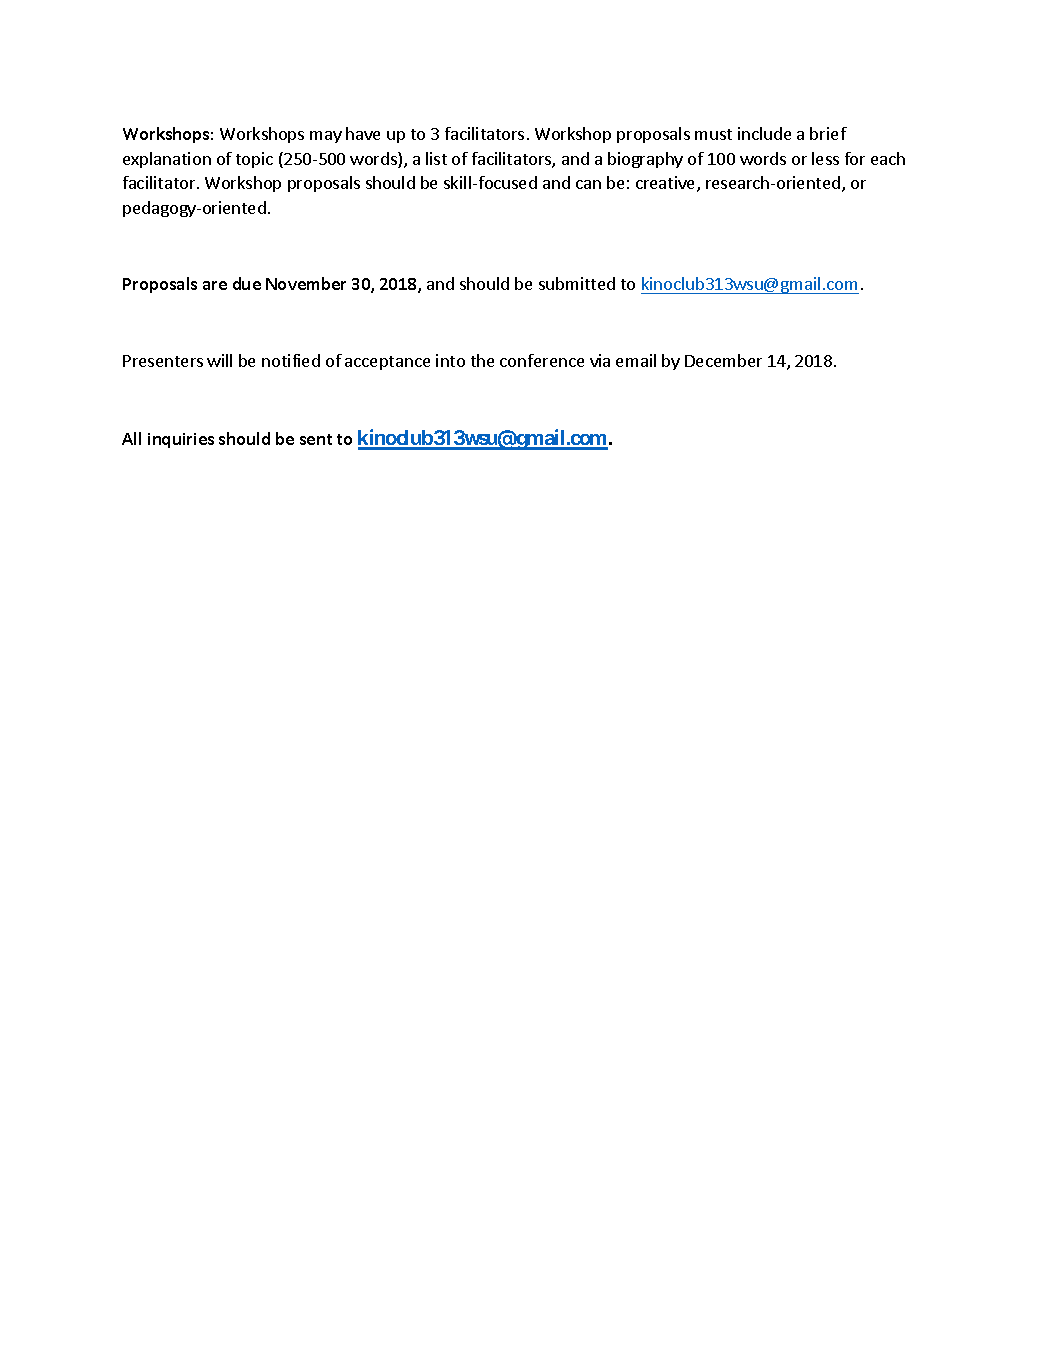 The width and height of the screenshot is (1041, 1347). What do you see at coordinates (542, 360) in the screenshot?
I see `conference` at bounding box center [542, 360].
